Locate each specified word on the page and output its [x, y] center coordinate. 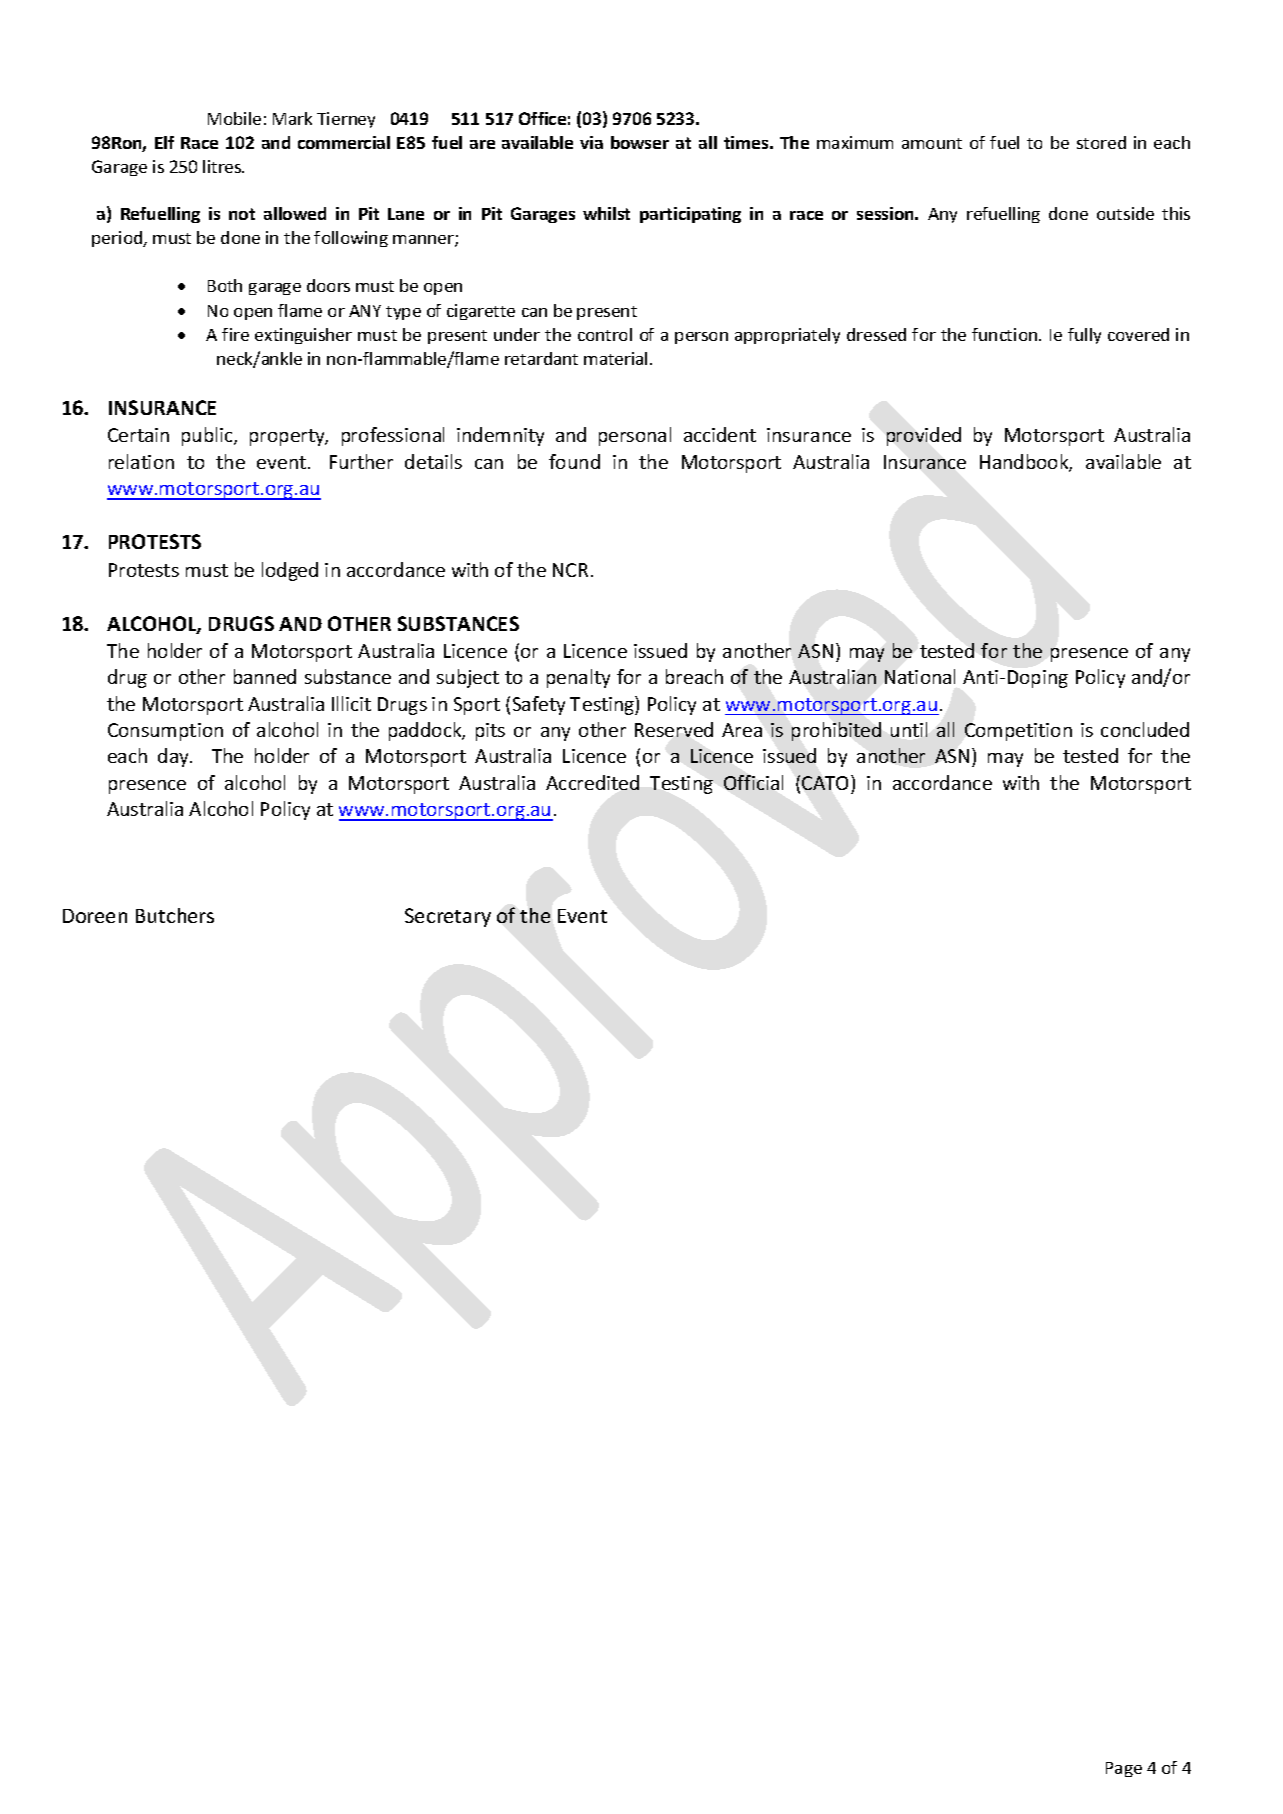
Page [1124, 1769]
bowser [640, 142]
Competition [1018, 732]
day [174, 757]
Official [753, 782]
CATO [827, 782]
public [208, 436]
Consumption [165, 732]
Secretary [448, 917]
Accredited [592, 782]
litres [223, 166]
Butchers [175, 915]
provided [924, 436]
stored [1101, 142]
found [574, 461]
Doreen [95, 916]
